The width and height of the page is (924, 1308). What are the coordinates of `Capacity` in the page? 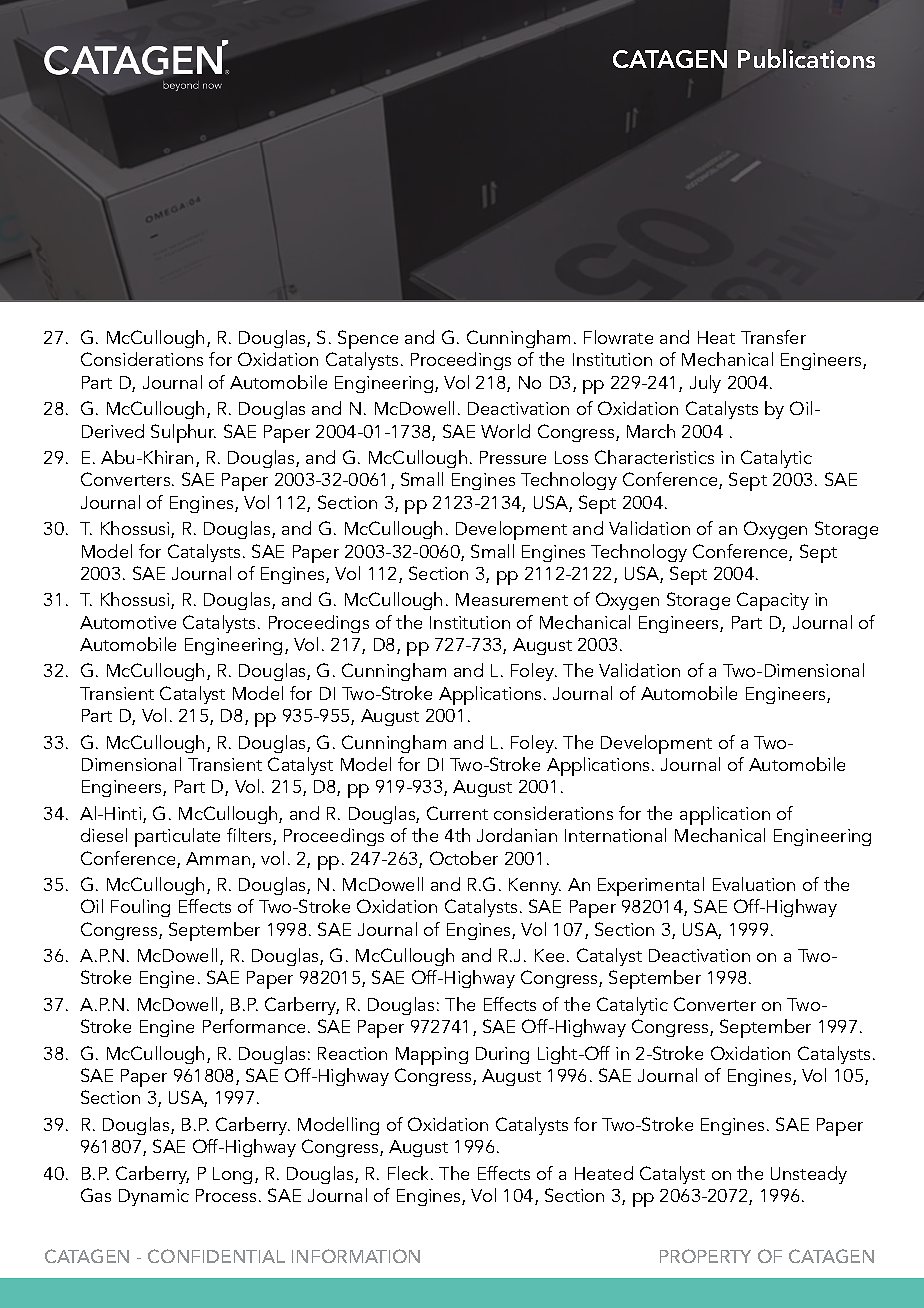 It's located at (773, 601).
